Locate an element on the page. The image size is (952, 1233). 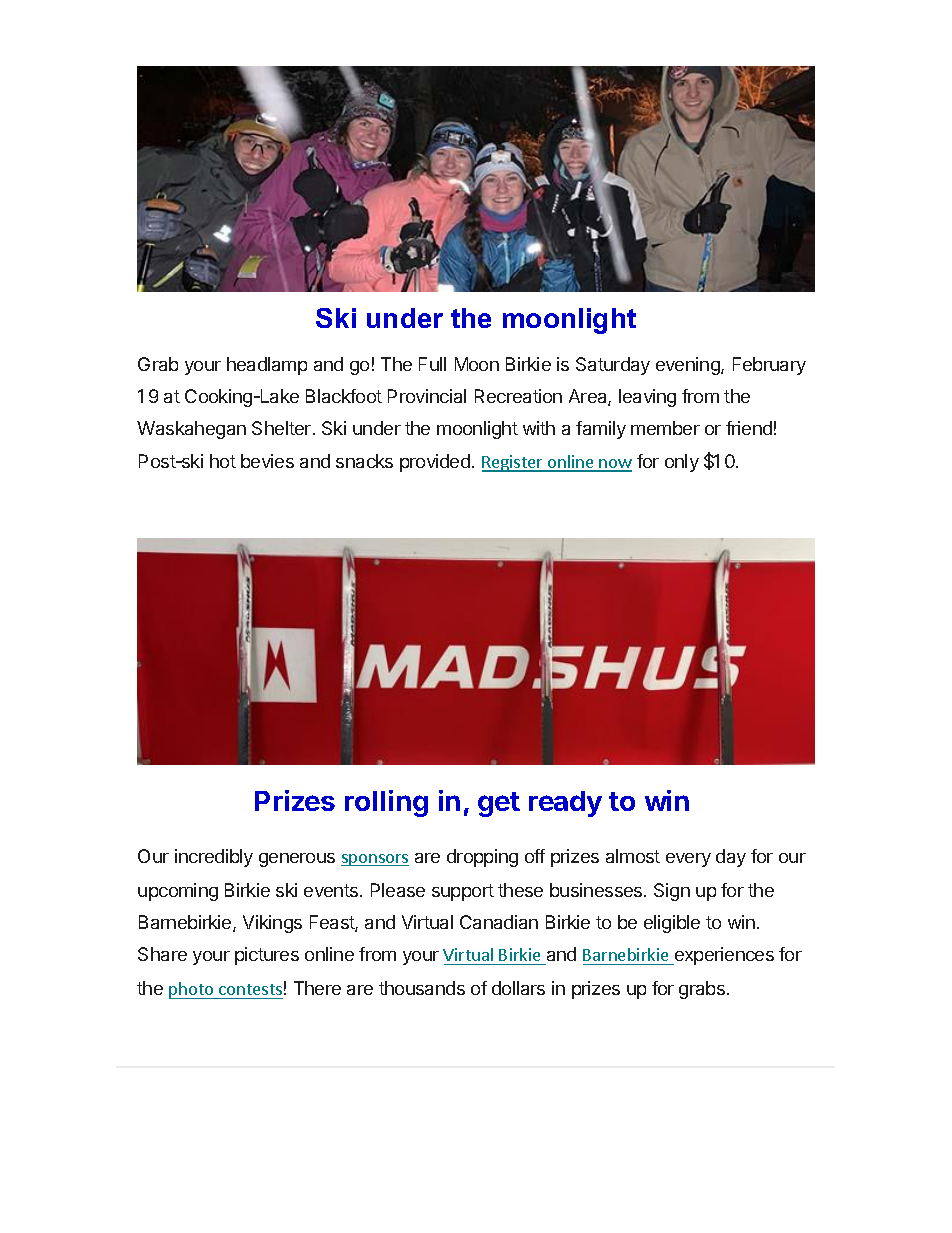
contests is located at coordinates (250, 991).
